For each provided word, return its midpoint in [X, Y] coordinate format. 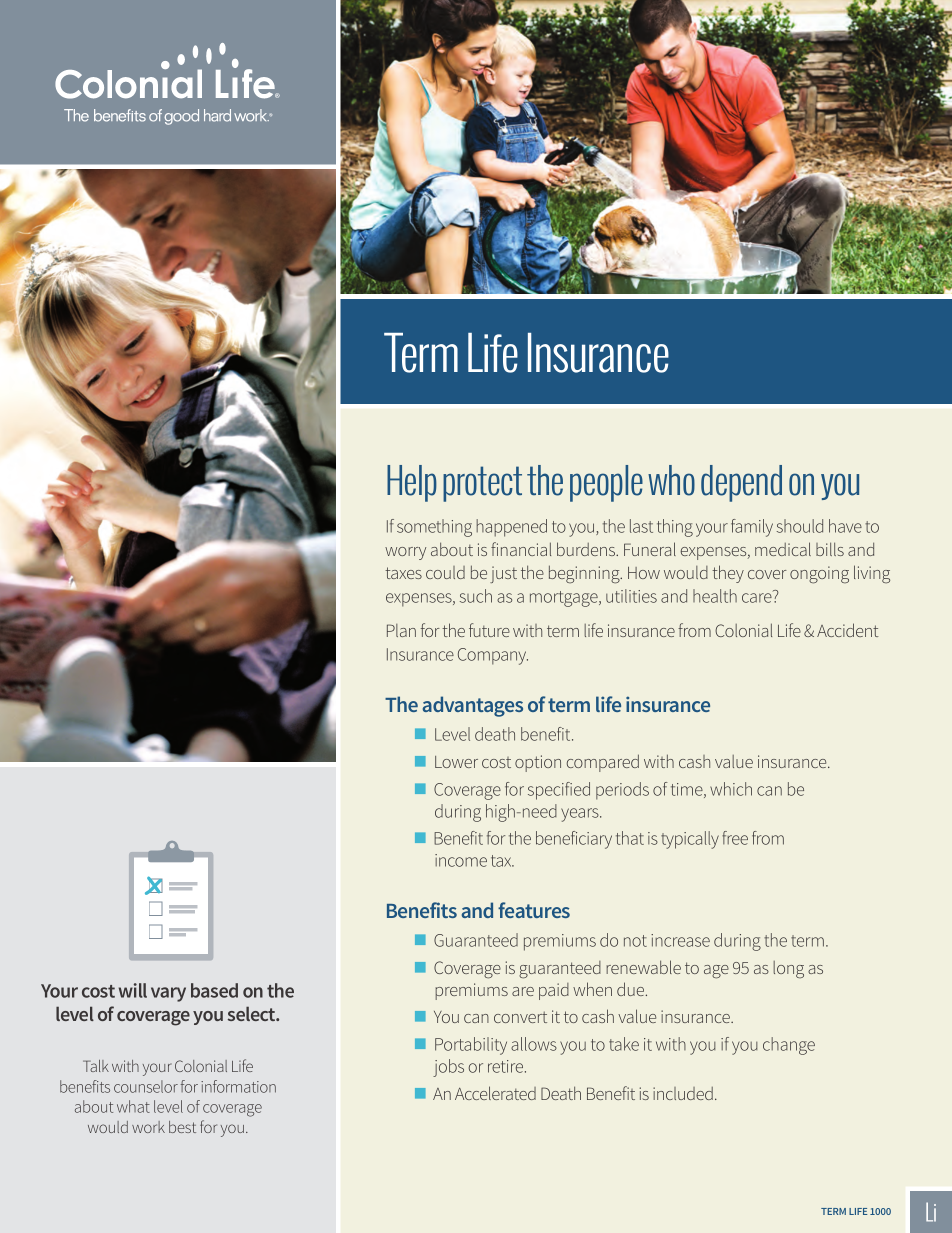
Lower [456, 762]
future [489, 630]
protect [482, 484]
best [182, 1127]
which [731, 789]
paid [554, 991]
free [735, 838]
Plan [401, 630]
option [538, 763]
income [461, 860]
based [214, 990]
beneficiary [574, 840]
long [788, 969]
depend [741, 483]
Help [412, 483]
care [757, 598]
